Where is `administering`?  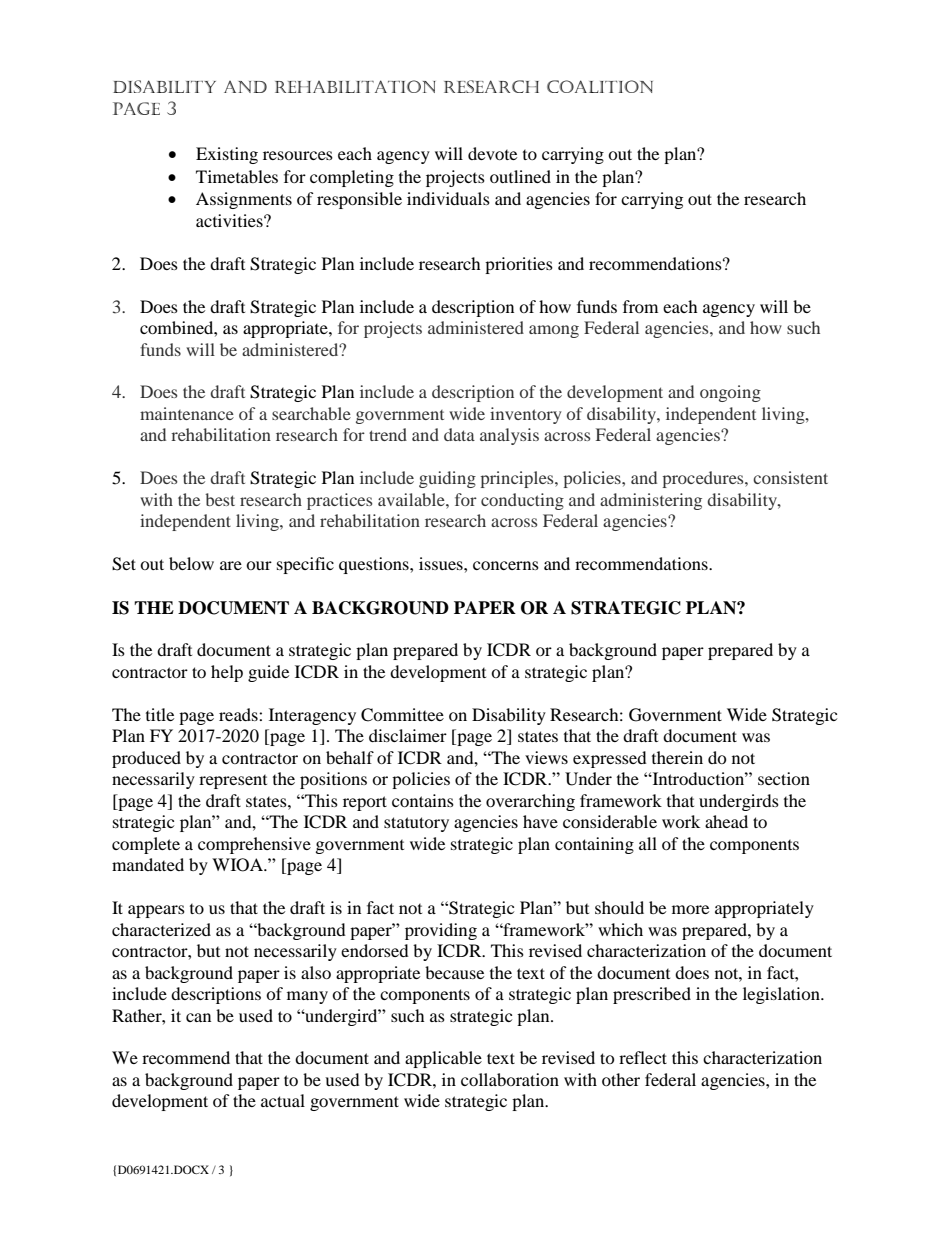
administering is located at coordinates (651, 501).
